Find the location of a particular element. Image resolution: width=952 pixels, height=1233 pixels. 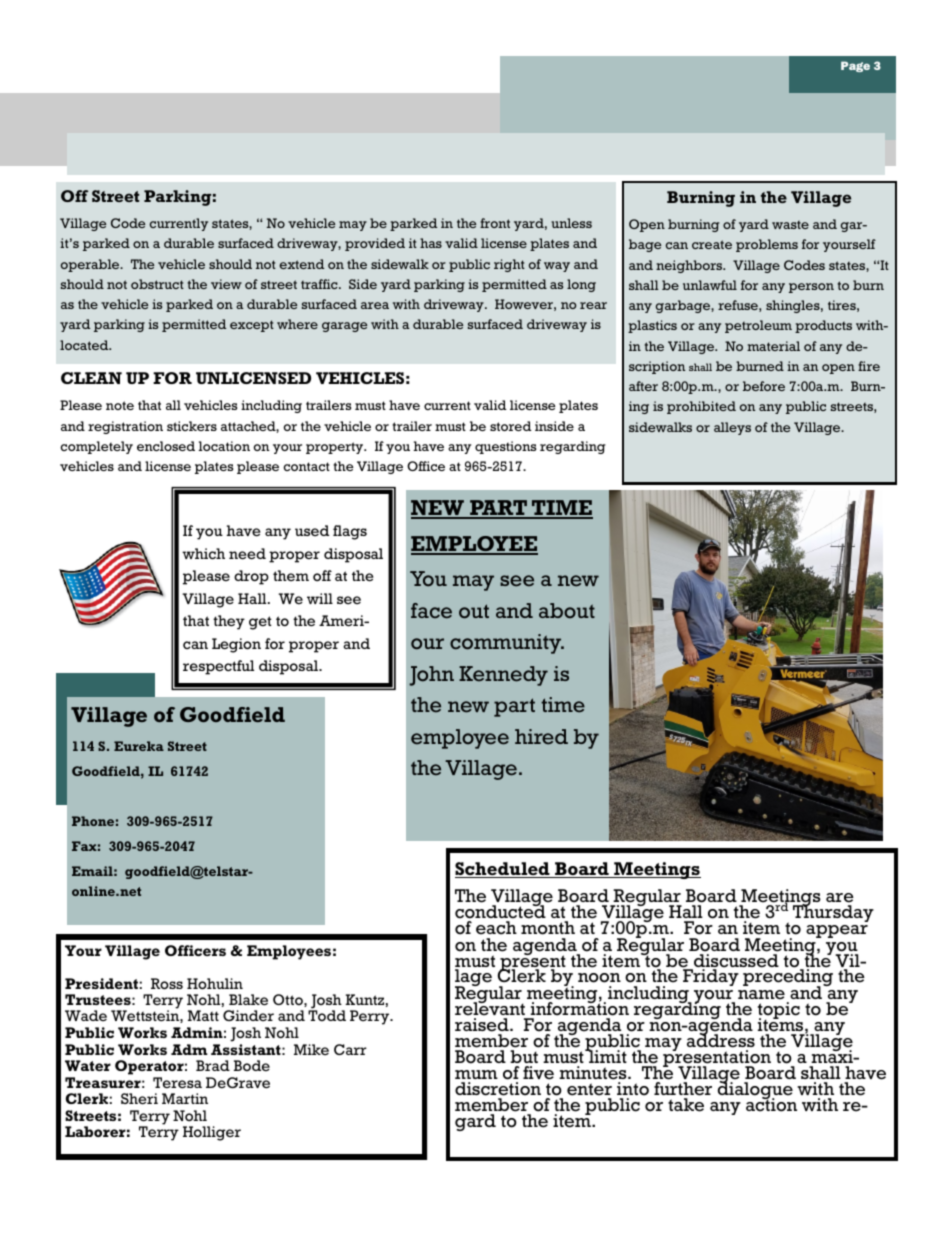

alleys is located at coordinates (732, 428).
